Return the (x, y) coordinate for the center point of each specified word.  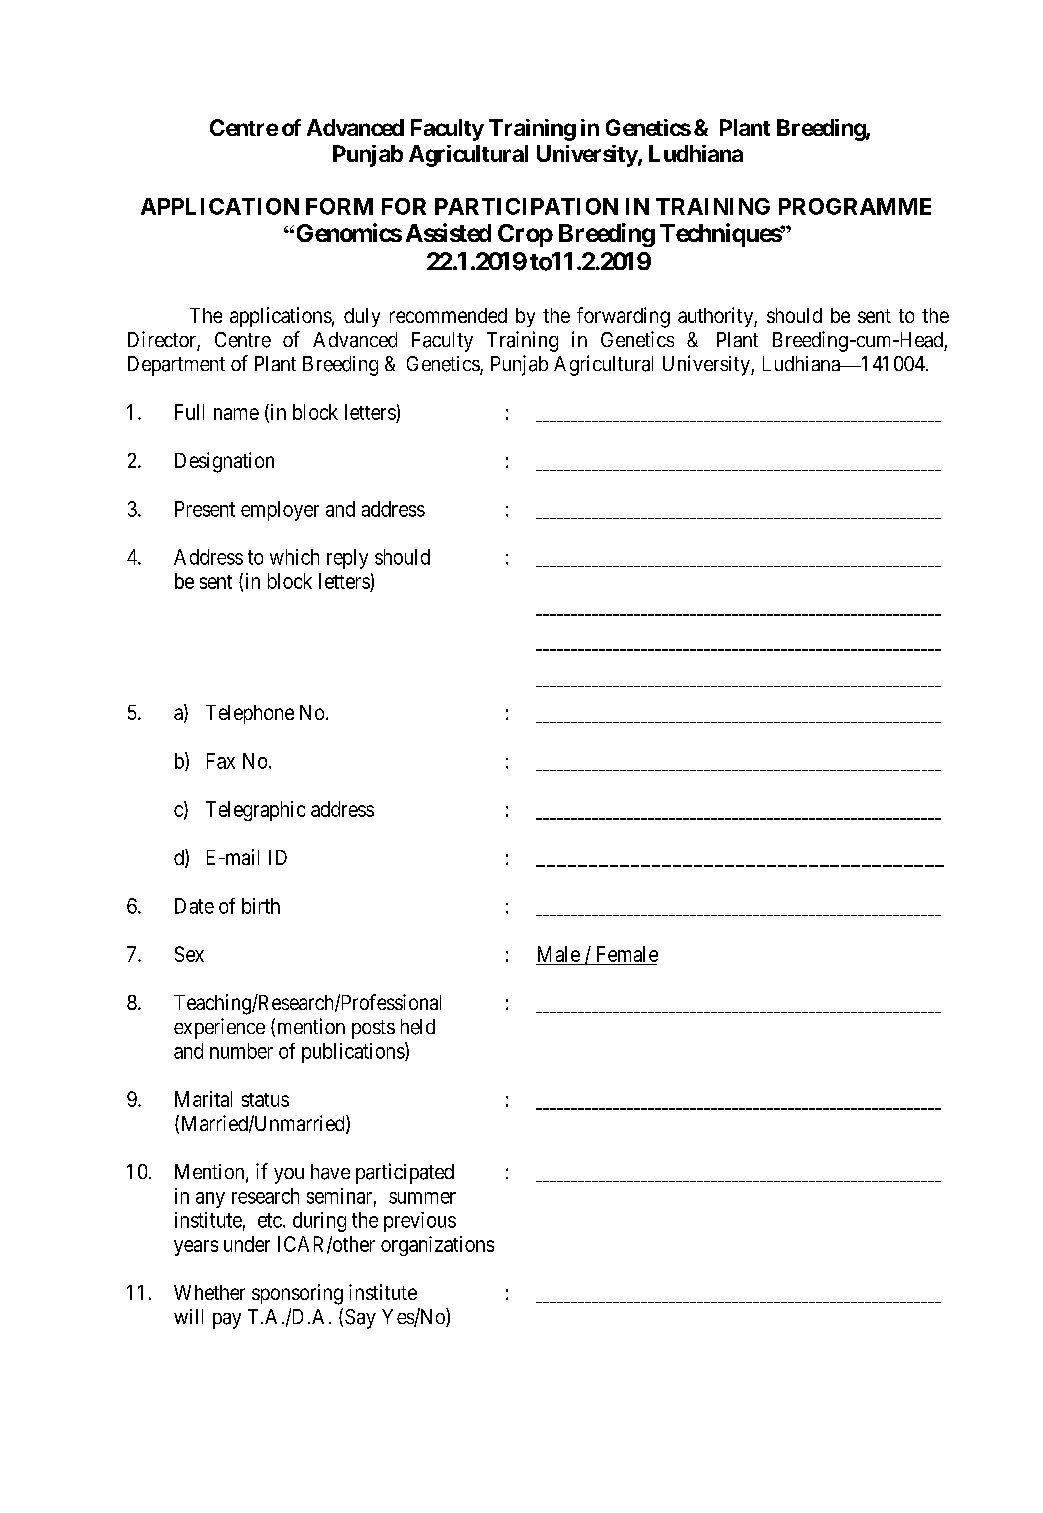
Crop (525, 235)
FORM (339, 206)
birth (261, 906)
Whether (209, 1292)
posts (373, 1029)
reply (347, 559)
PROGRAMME (855, 206)
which (294, 557)
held (418, 1027)
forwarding (623, 317)
